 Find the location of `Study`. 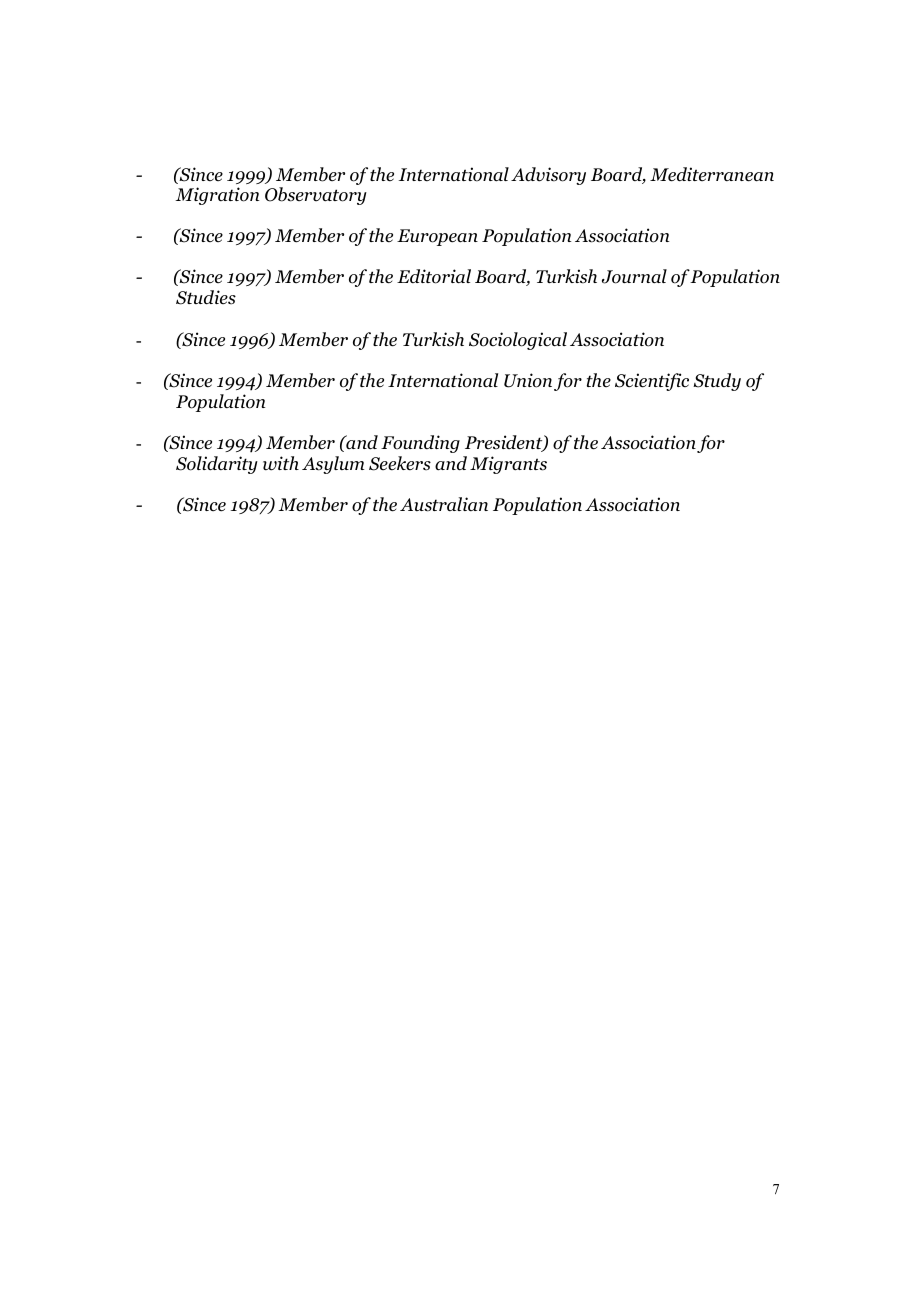

Study is located at coordinates (717, 382).
